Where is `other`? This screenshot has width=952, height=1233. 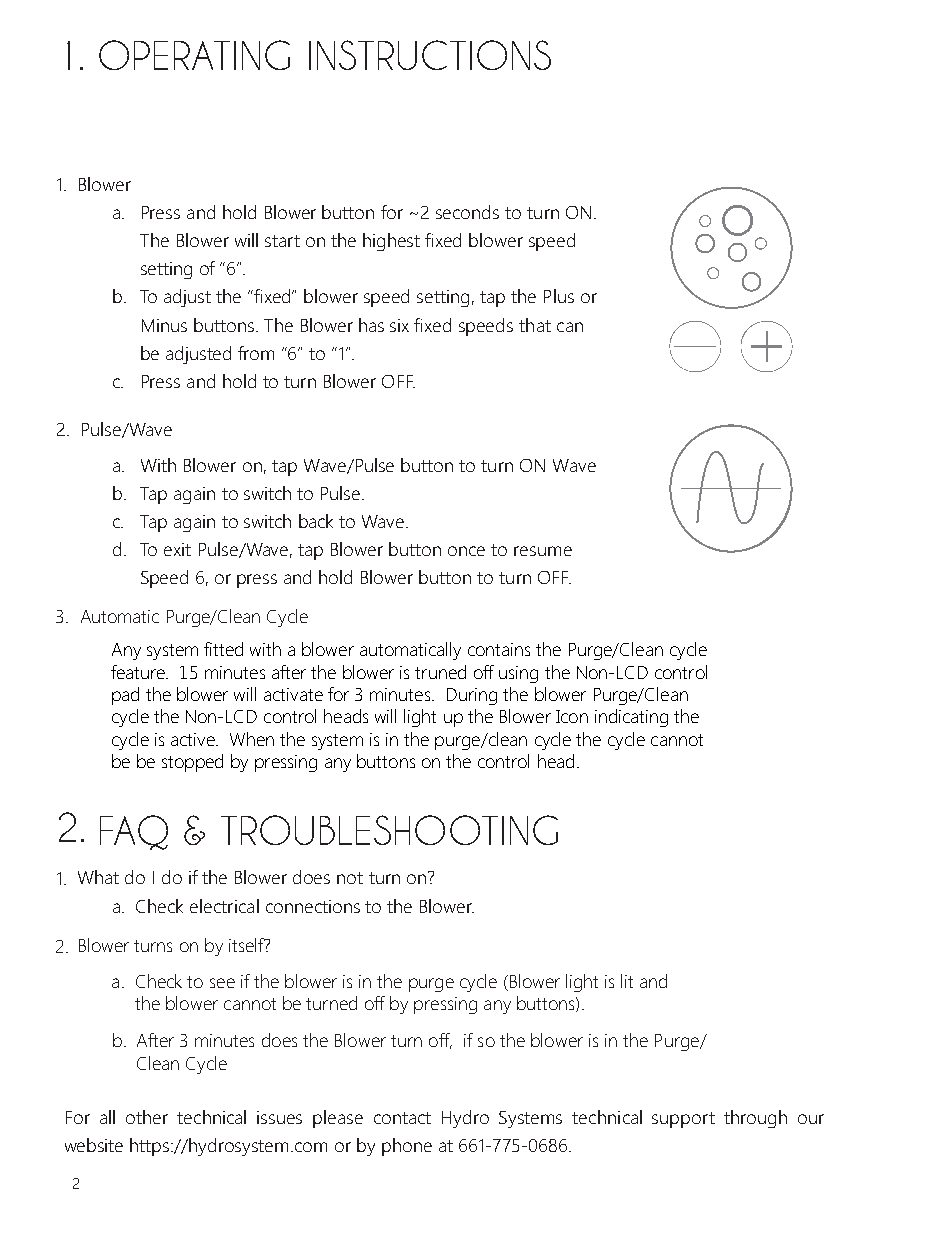
other is located at coordinates (147, 1117).
